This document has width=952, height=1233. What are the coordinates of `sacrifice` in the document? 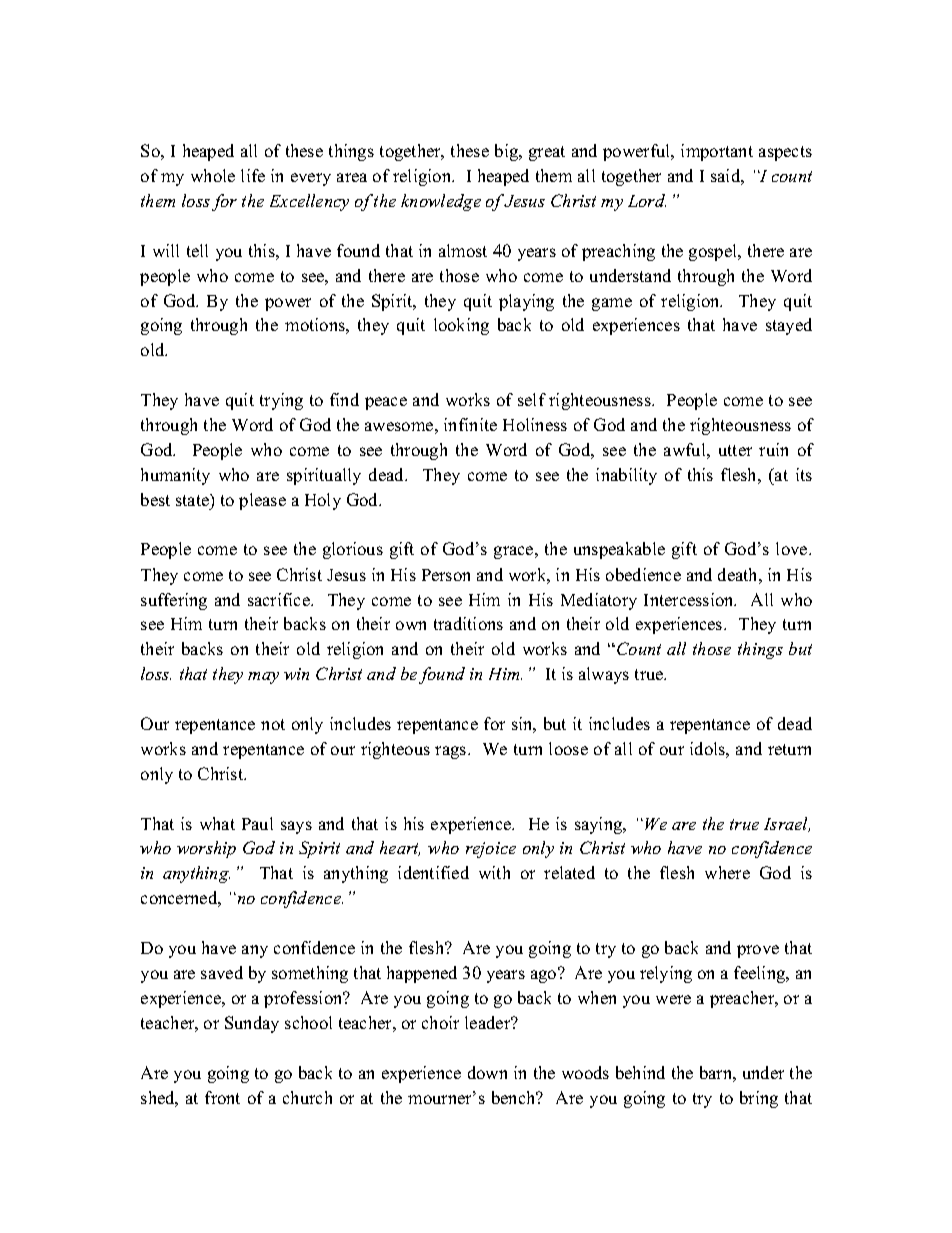 It's located at (280, 599).
